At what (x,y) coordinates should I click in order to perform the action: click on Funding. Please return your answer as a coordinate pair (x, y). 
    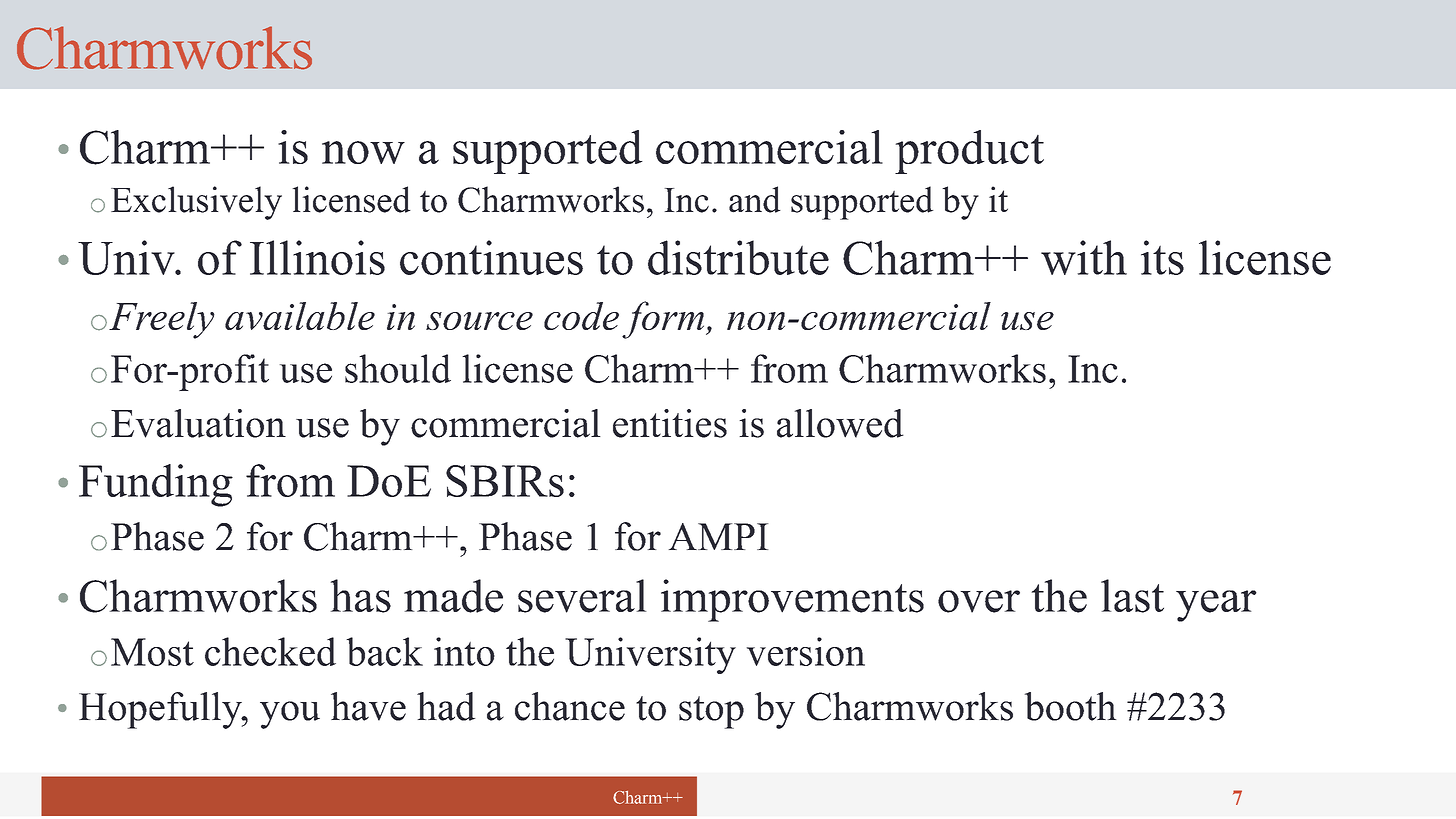
    Looking at the image, I should click on (156, 485).
